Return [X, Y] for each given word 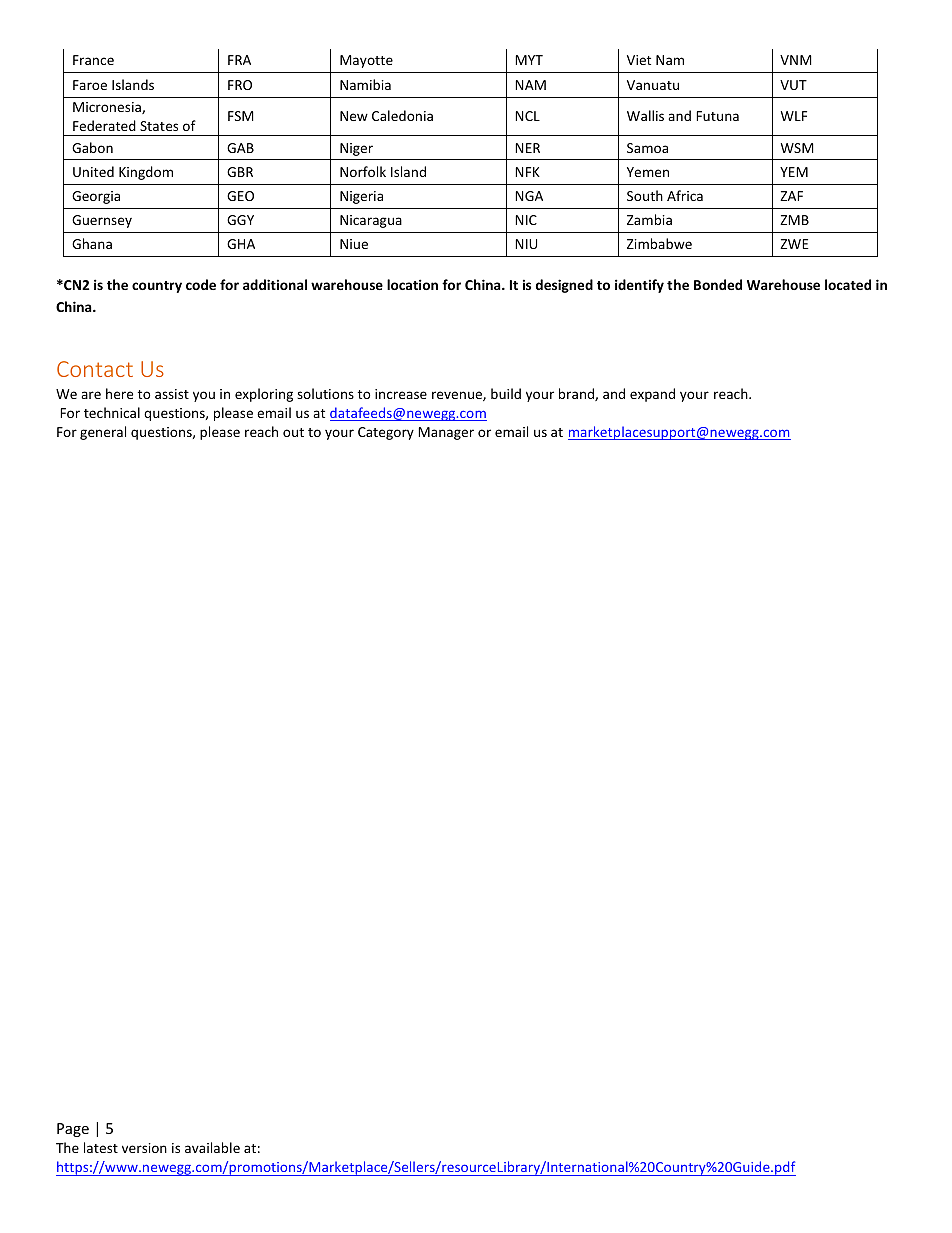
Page [73, 1130]
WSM [797, 148]
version [144, 1148]
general [103, 433]
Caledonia [402, 115]
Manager [446, 433]
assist [172, 394]
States [159, 126]
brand [577, 394]
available [212, 1147]
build [506, 393]
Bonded [718, 284]
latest [101, 1147]
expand [652, 395]
